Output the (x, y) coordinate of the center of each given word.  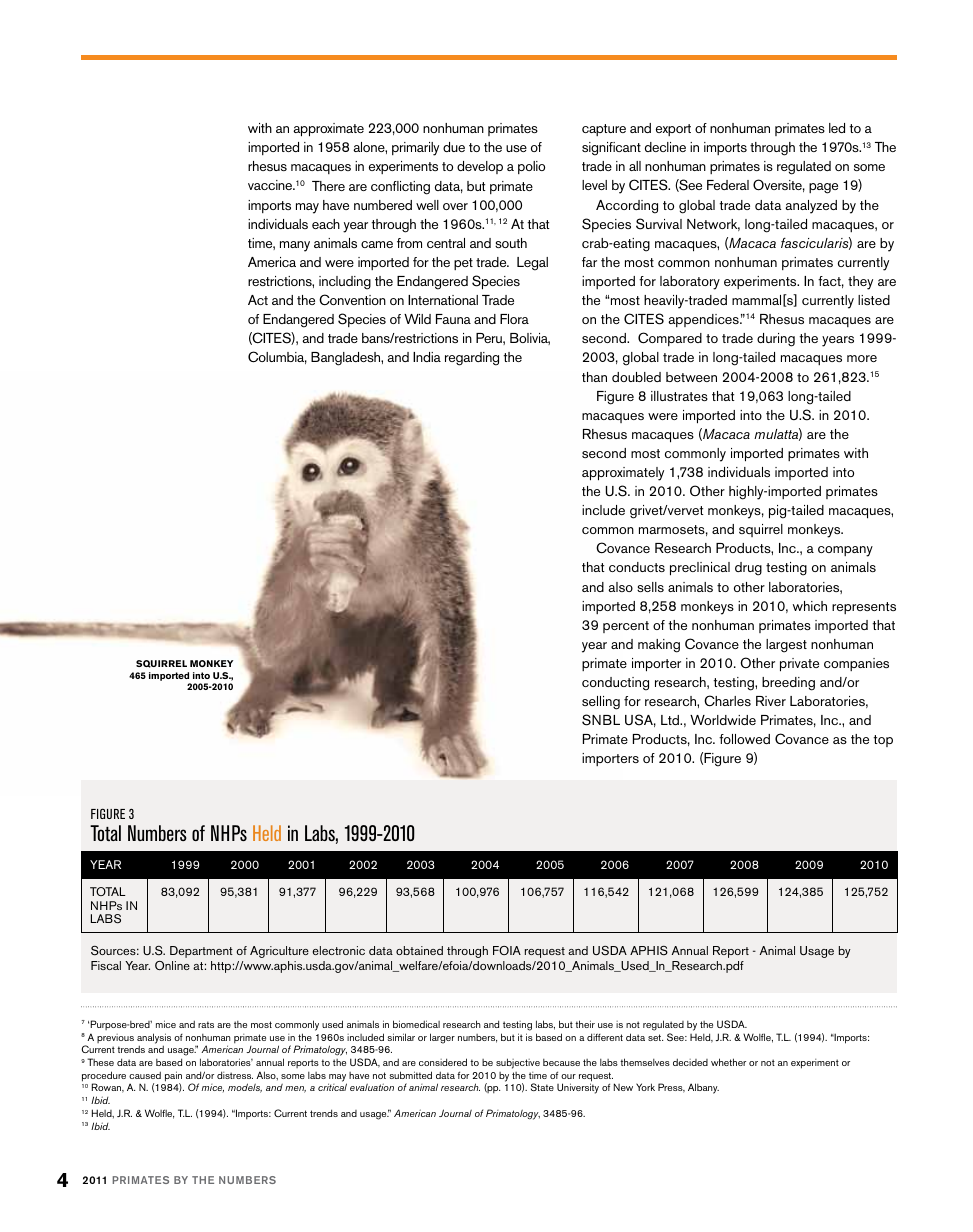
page (823, 188)
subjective (518, 1063)
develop (480, 167)
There (328, 186)
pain (173, 1077)
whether (728, 1062)
